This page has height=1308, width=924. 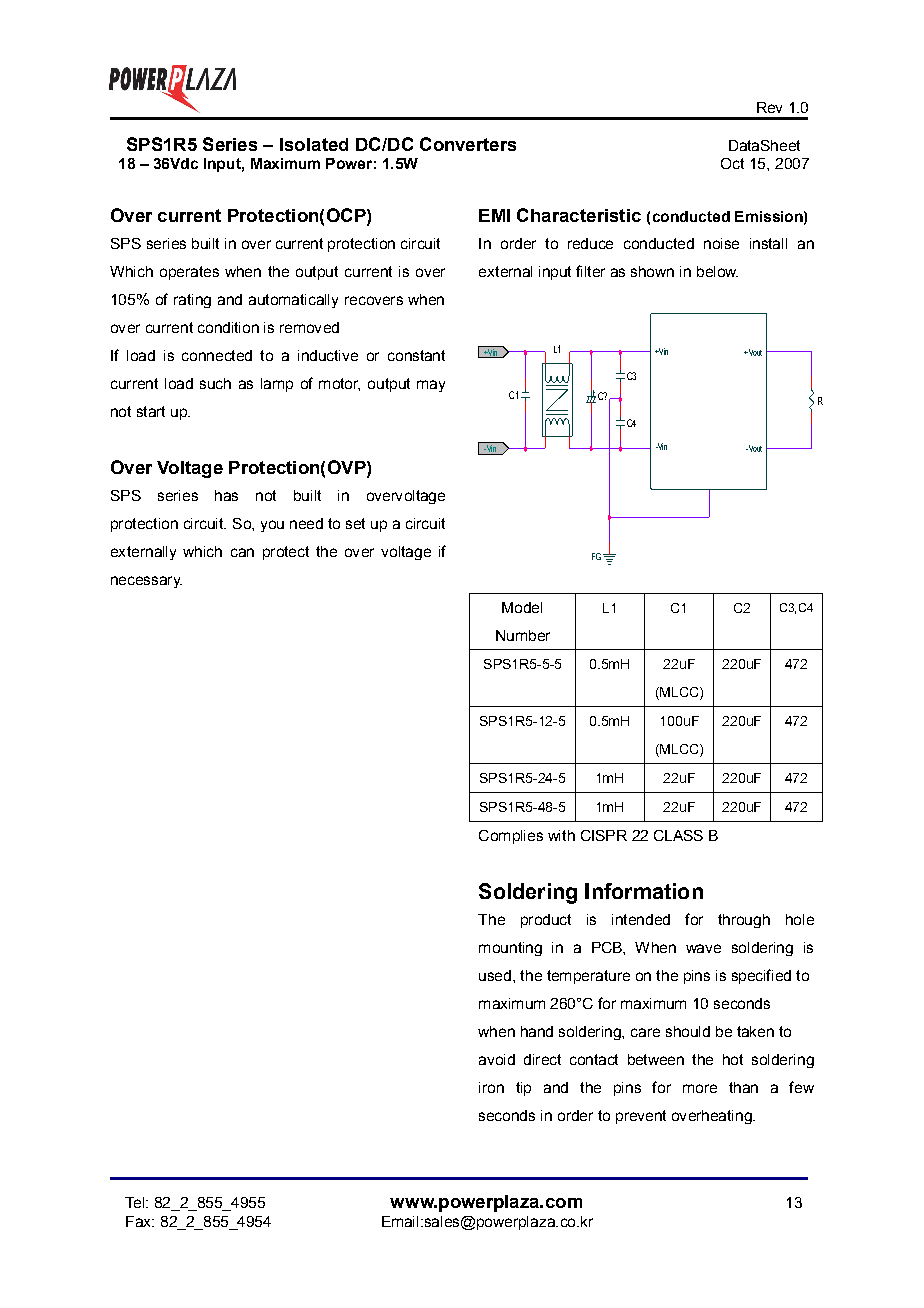 What do you see at coordinates (314, 144) in the page?
I see `Isolated` at bounding box center [314, 144].
